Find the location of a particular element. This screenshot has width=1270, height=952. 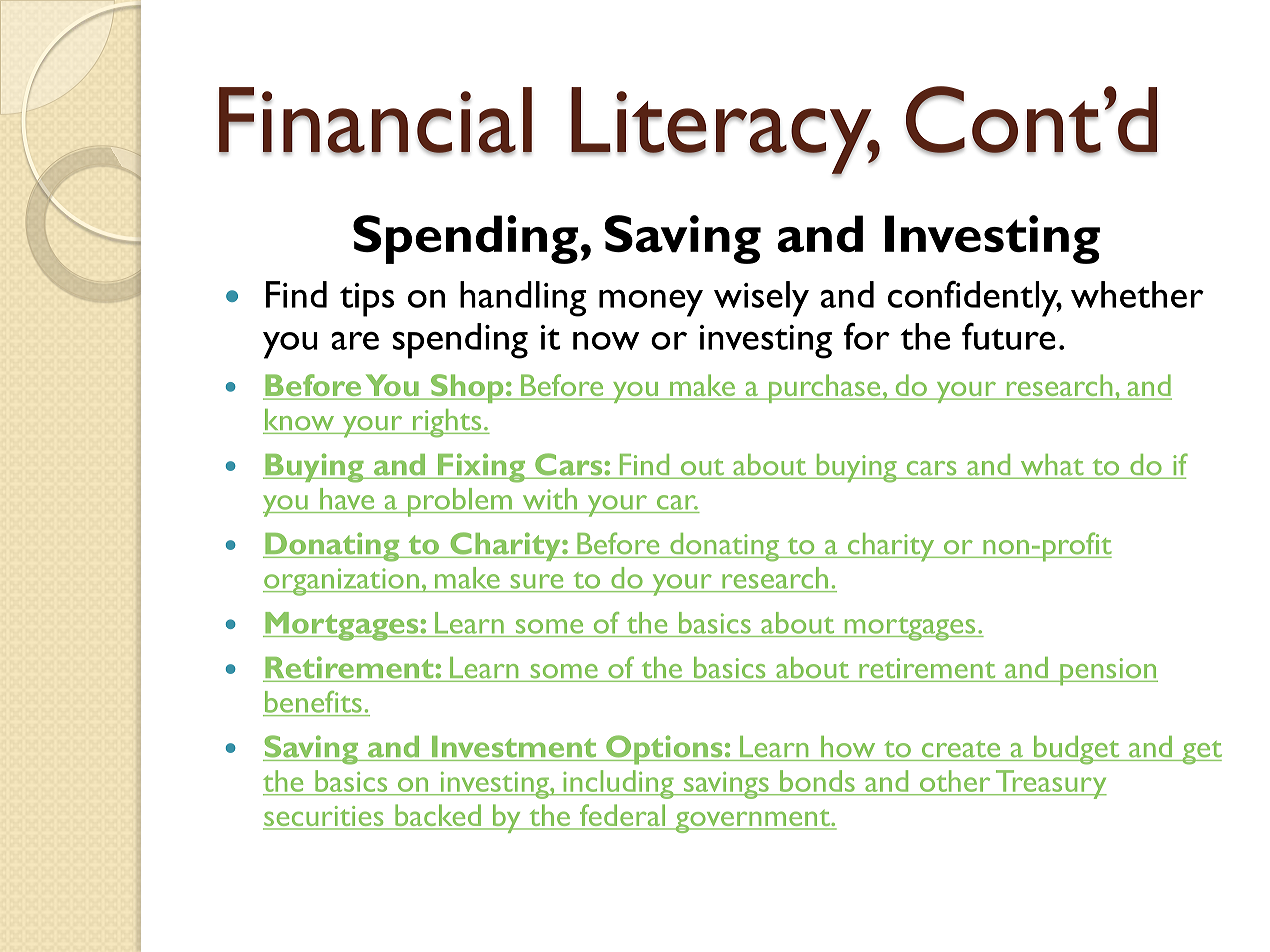

Financial is located at coordinates (375, 121).
